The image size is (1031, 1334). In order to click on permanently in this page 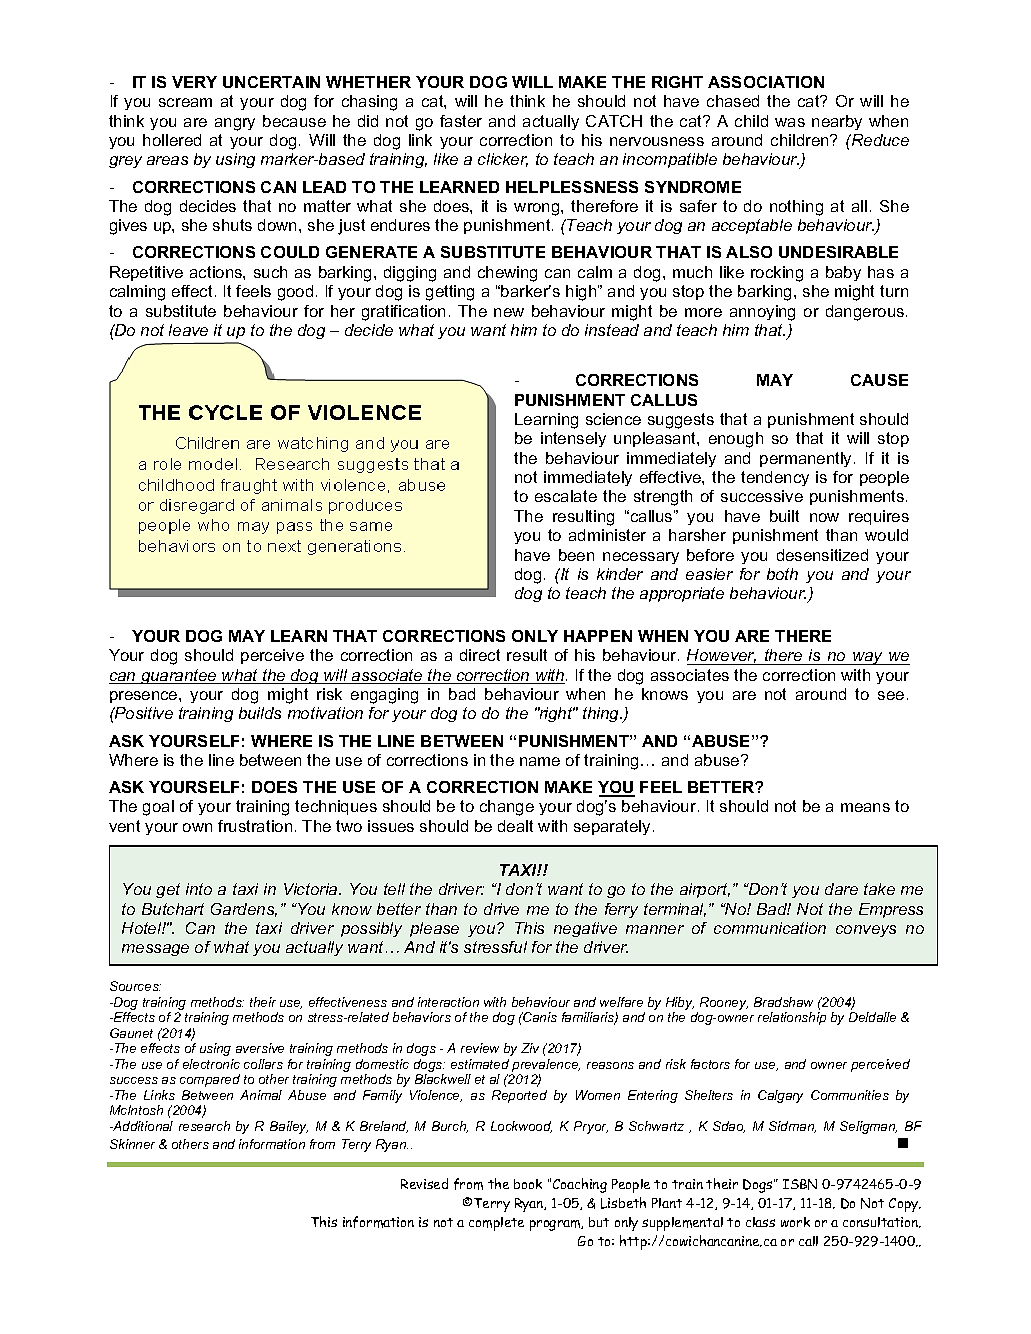, I will do `click(807, 459)`.
